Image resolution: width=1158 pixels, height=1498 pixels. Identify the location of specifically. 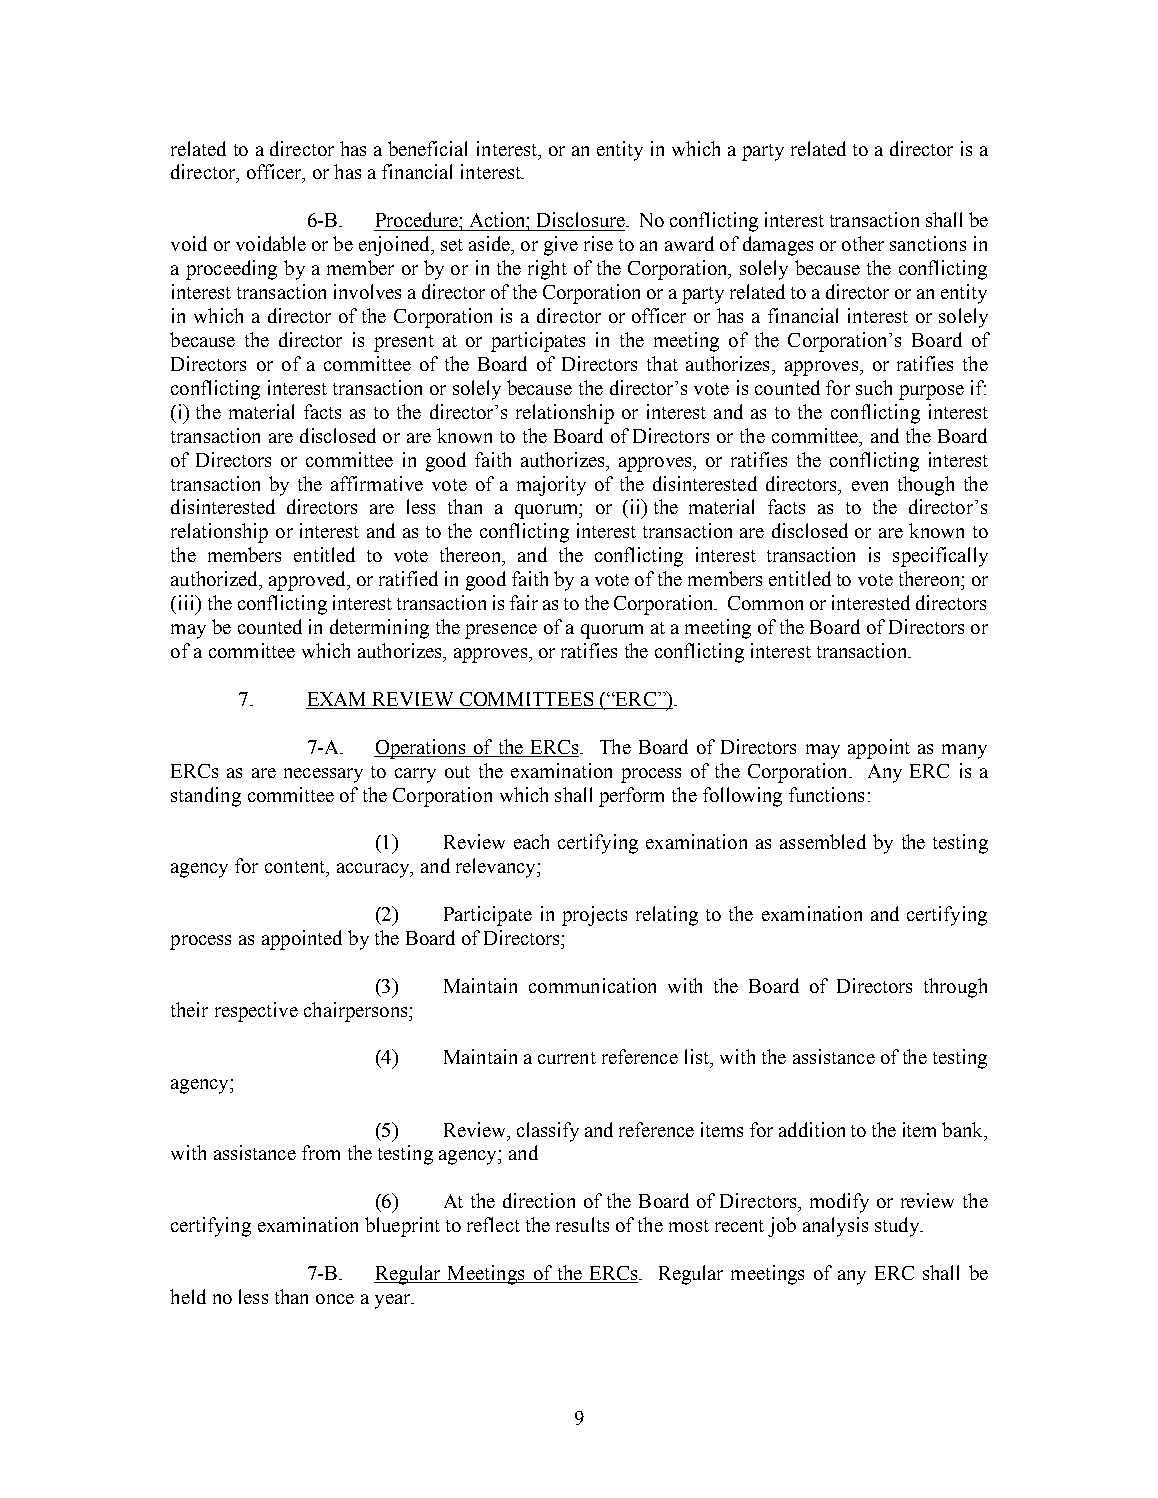
(940, 557).
